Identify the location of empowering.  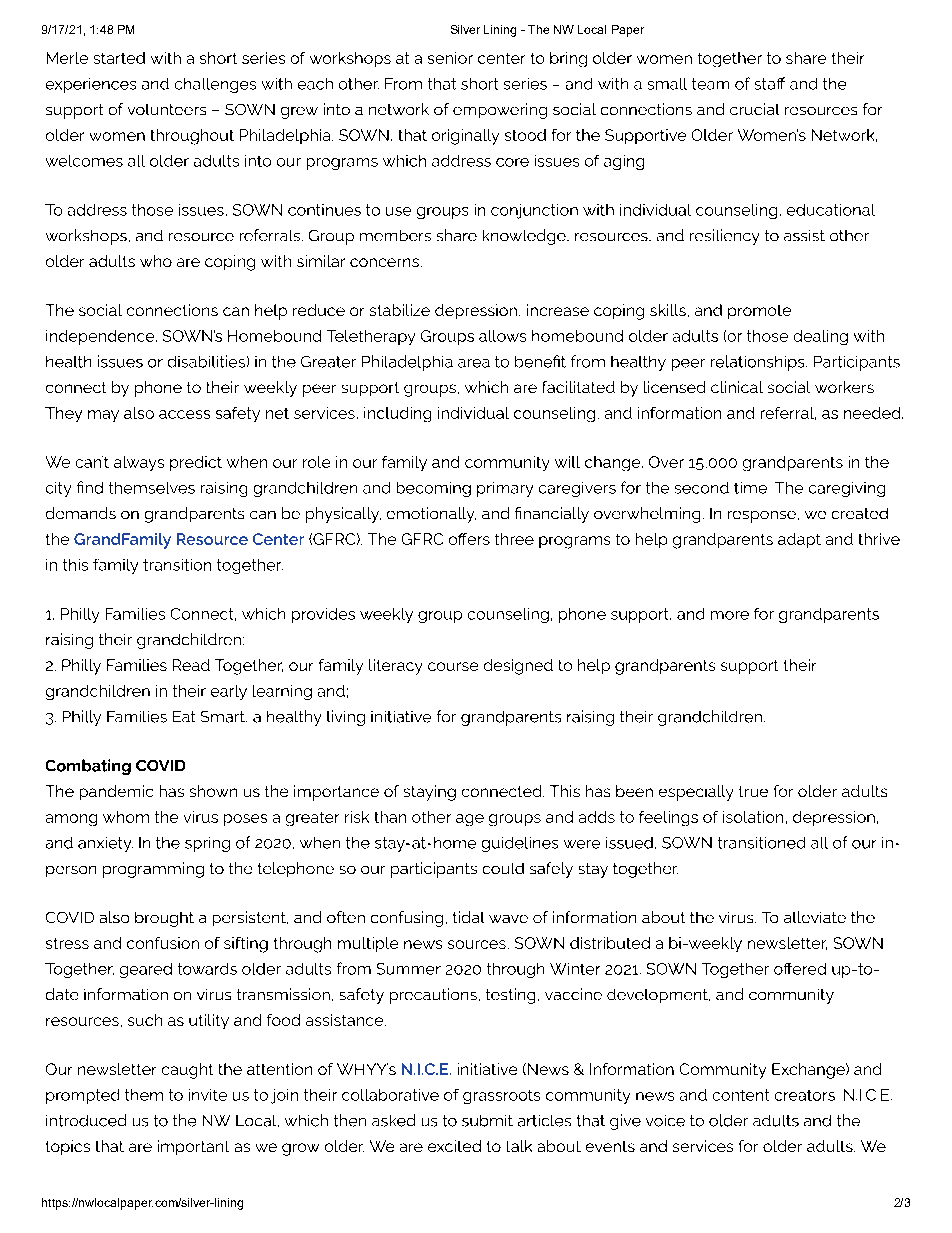
(500, 111).
